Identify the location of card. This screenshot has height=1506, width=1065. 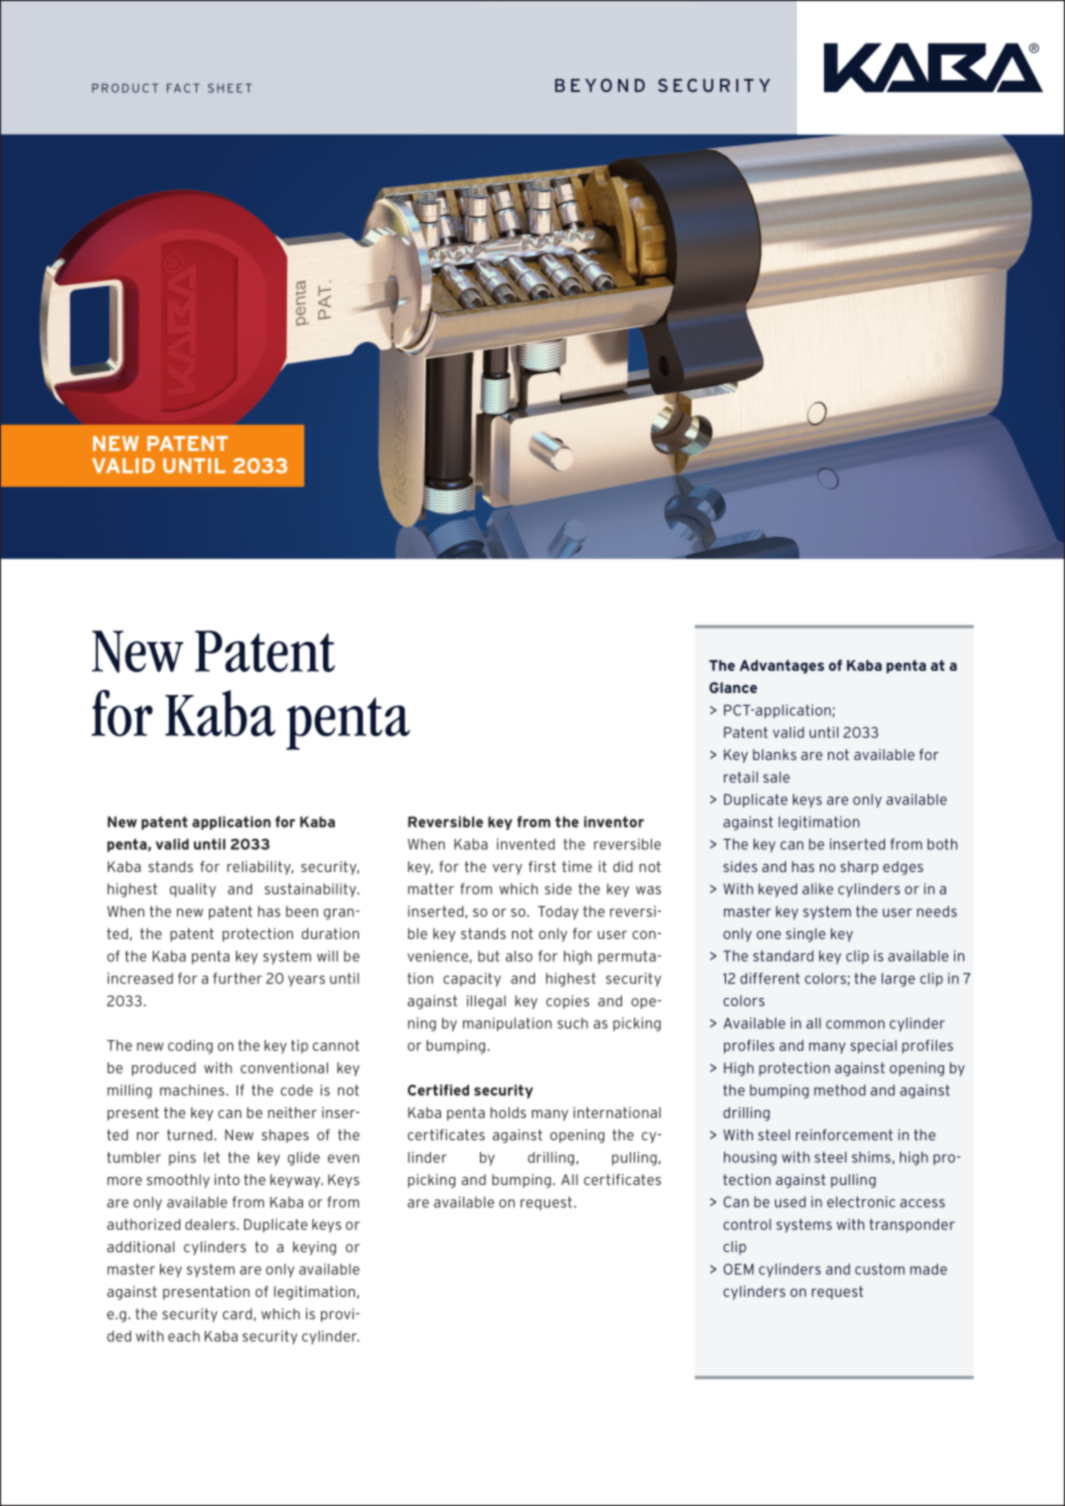
(237, 1314).
